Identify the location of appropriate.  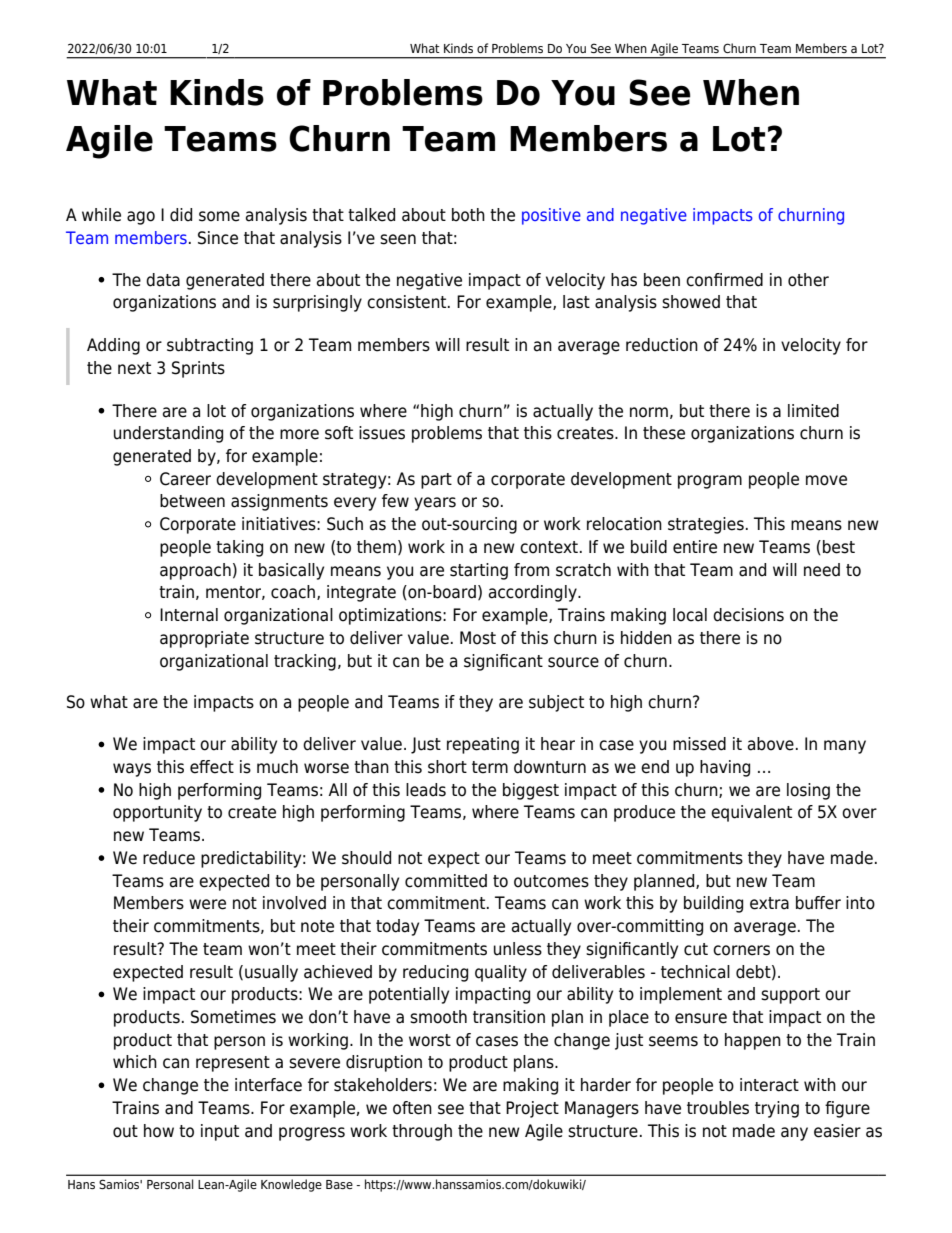
(204, 639).
